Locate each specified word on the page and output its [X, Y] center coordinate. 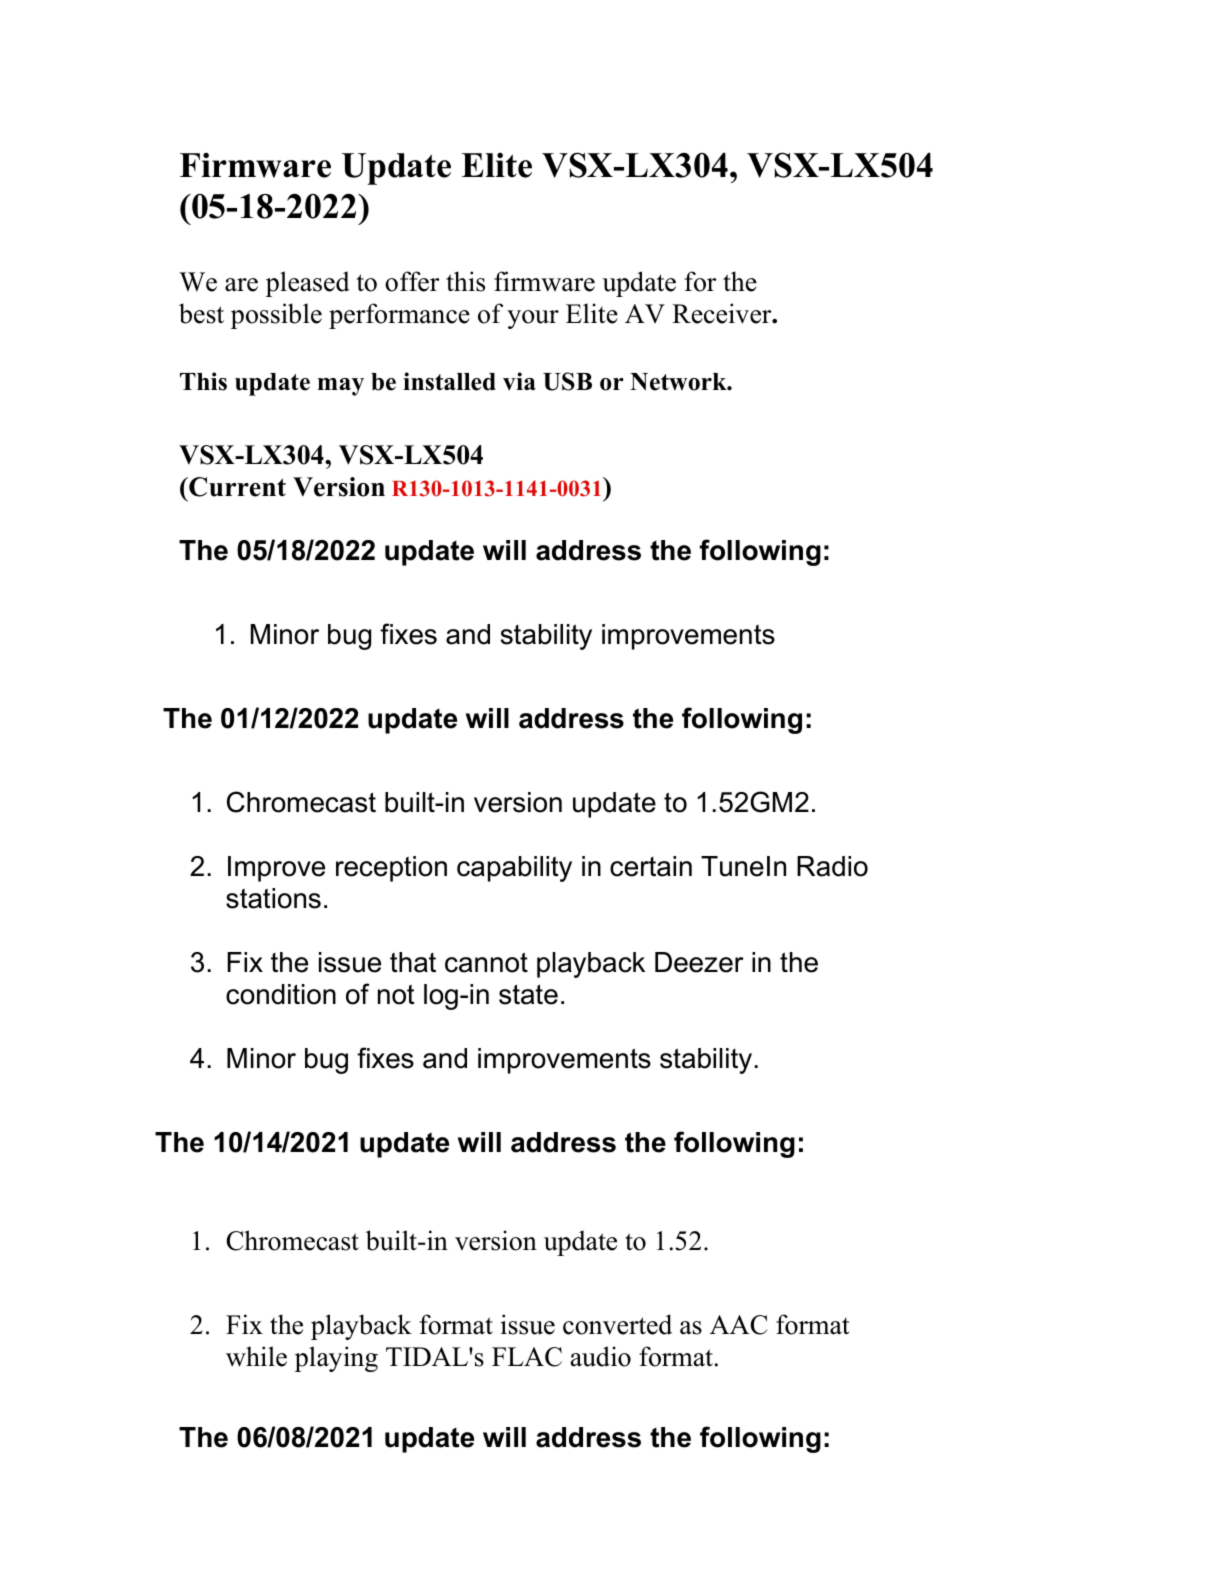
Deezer [699, 962]
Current [236, 487]
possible [276, 316]
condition [281, 994]
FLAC [527, 1357]
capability [514, 869]
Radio [832, 866]
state [528, 994]
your [533, 319]
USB [567, 381]
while [256, 1356]
